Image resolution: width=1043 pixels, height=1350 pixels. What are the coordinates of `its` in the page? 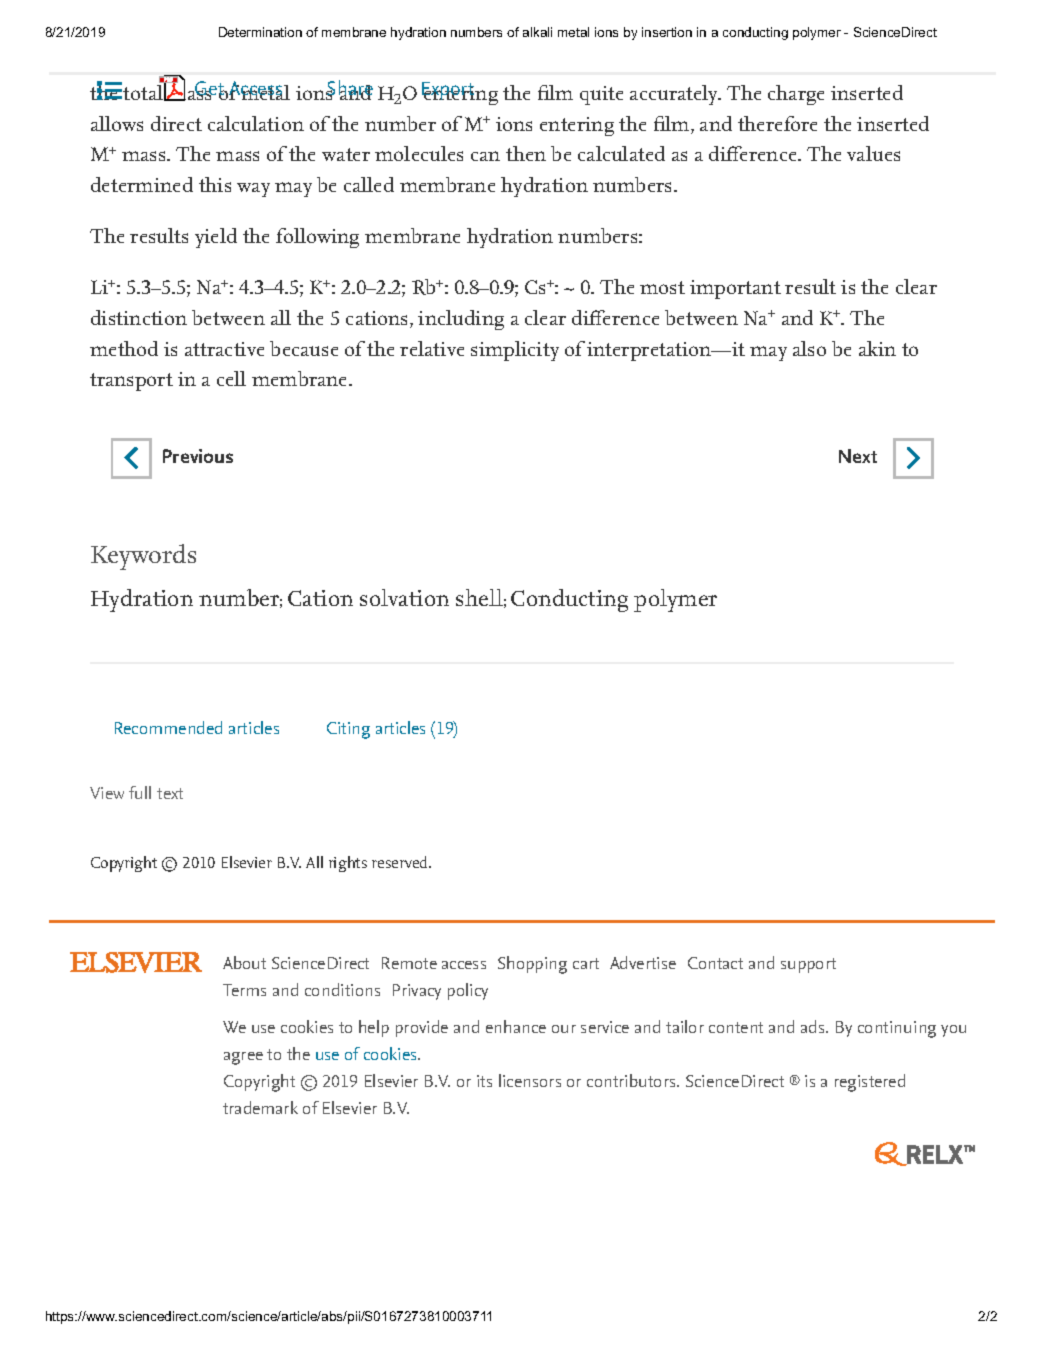 It's located at (484, 1081).
